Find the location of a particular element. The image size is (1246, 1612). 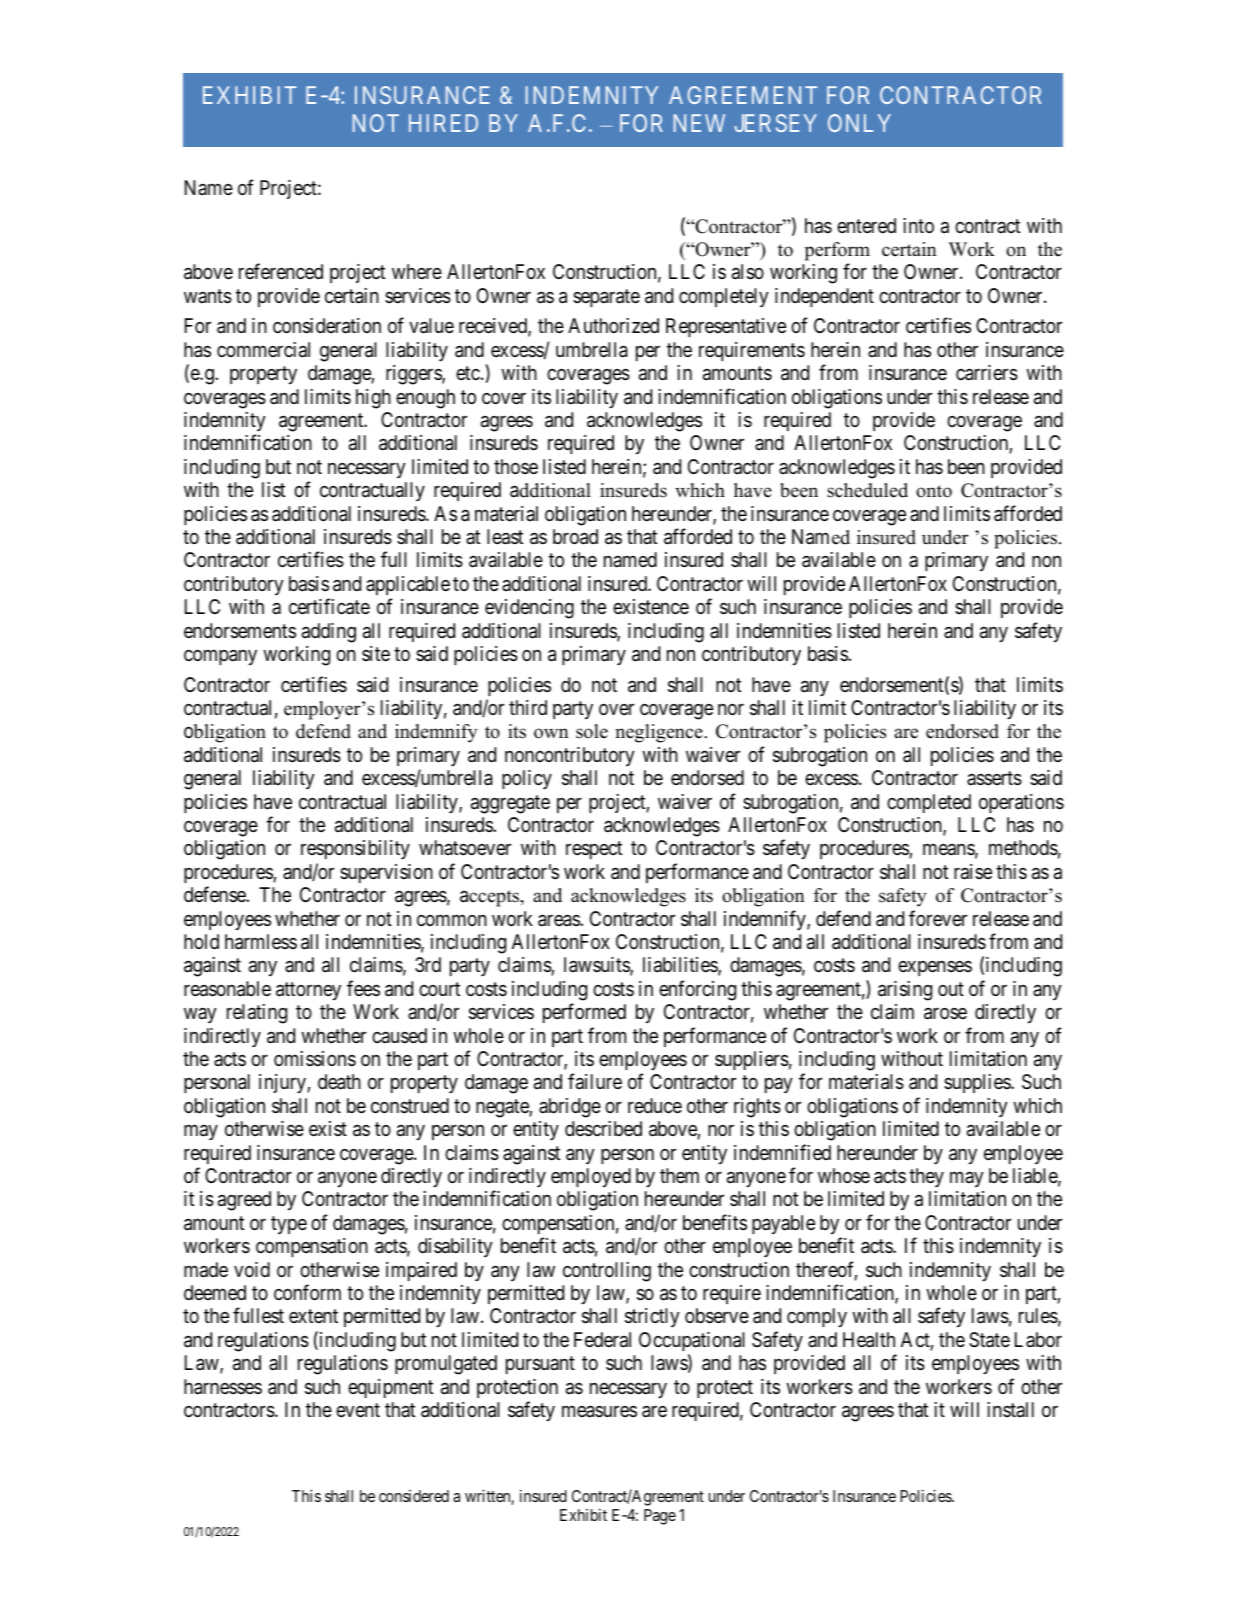

onto is located at coordinates (934, 491).
